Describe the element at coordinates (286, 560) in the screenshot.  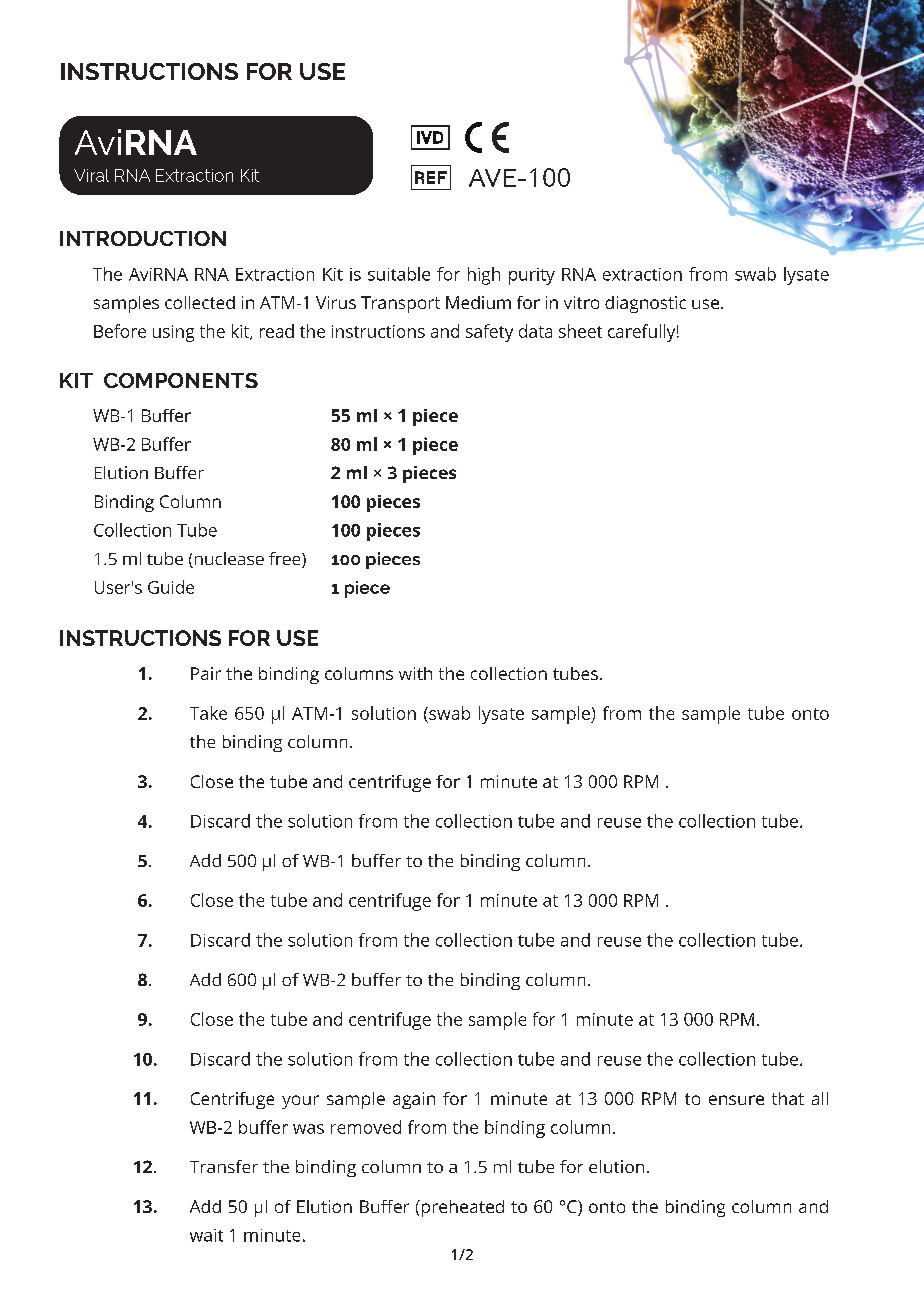
I see `free` at that location.
